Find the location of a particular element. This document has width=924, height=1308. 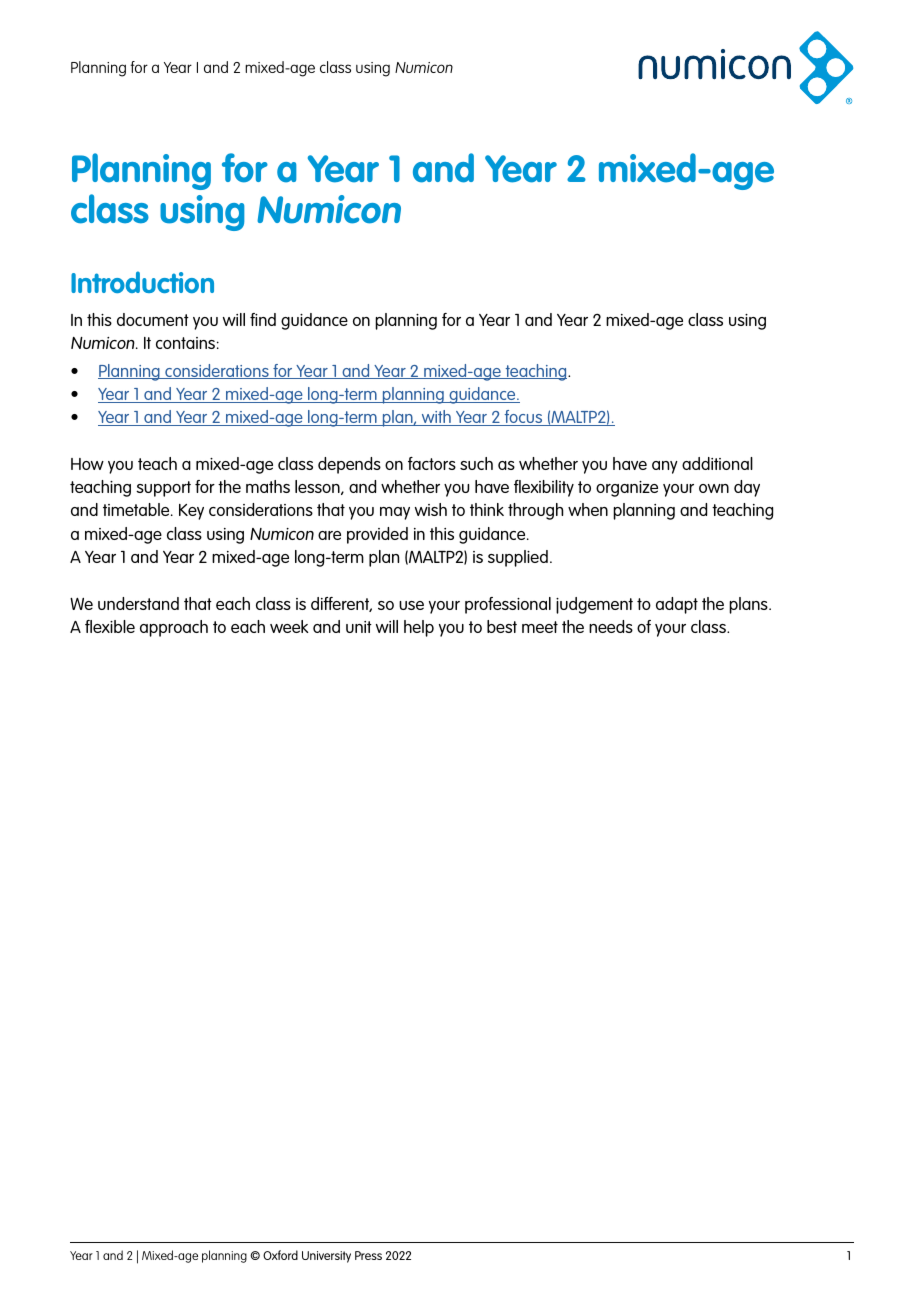

Key is located at coordinates (191, 512).
